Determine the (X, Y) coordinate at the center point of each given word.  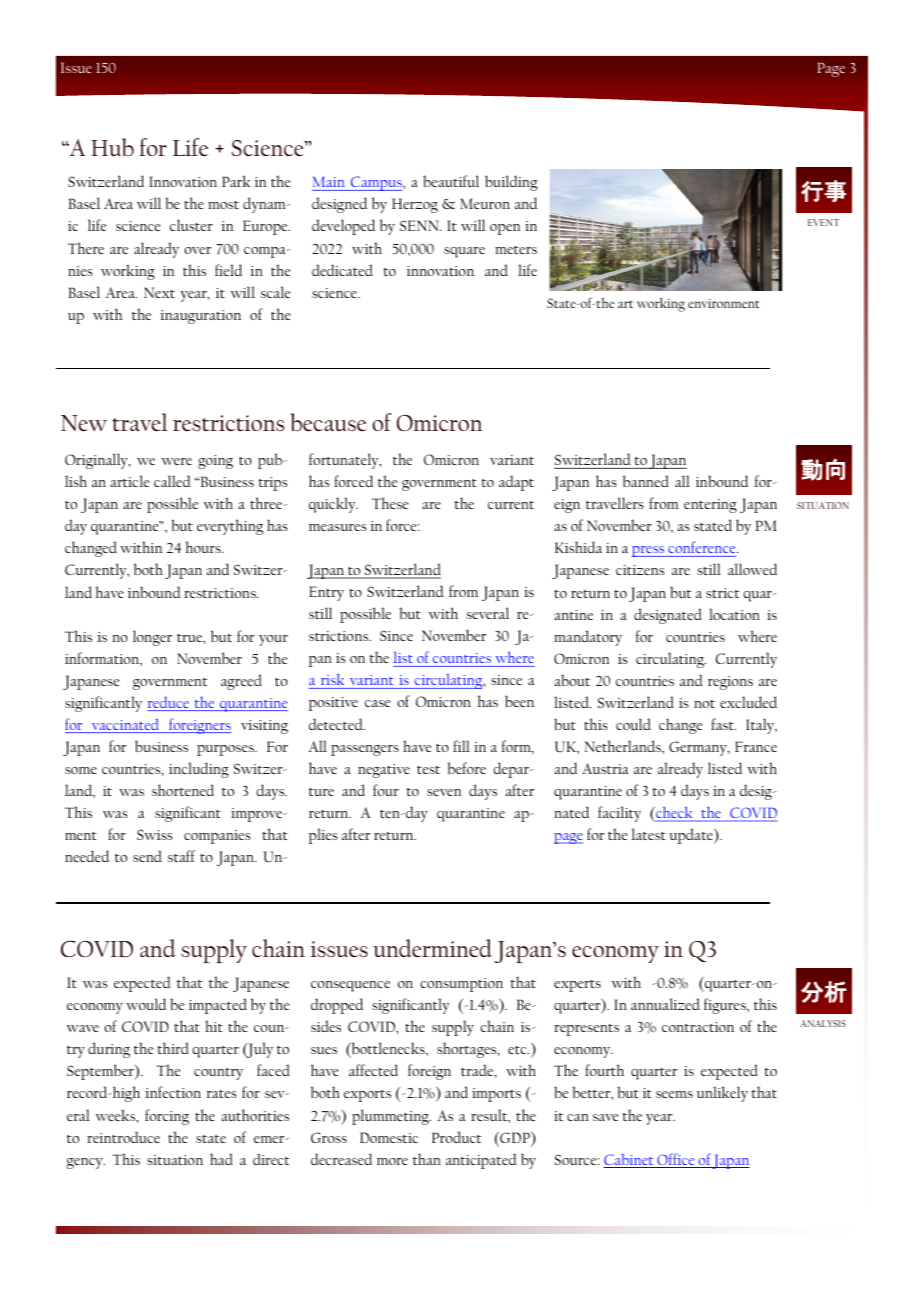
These (390, 503)
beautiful (451, 181)
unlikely (722, 1094)
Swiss (155, 834)
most (223, 205)
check (674, 813)
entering (710, 506)
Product (456, 1137)
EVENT (824, 222)
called (172, 481)
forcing (167, 1117)
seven (444, 792)
